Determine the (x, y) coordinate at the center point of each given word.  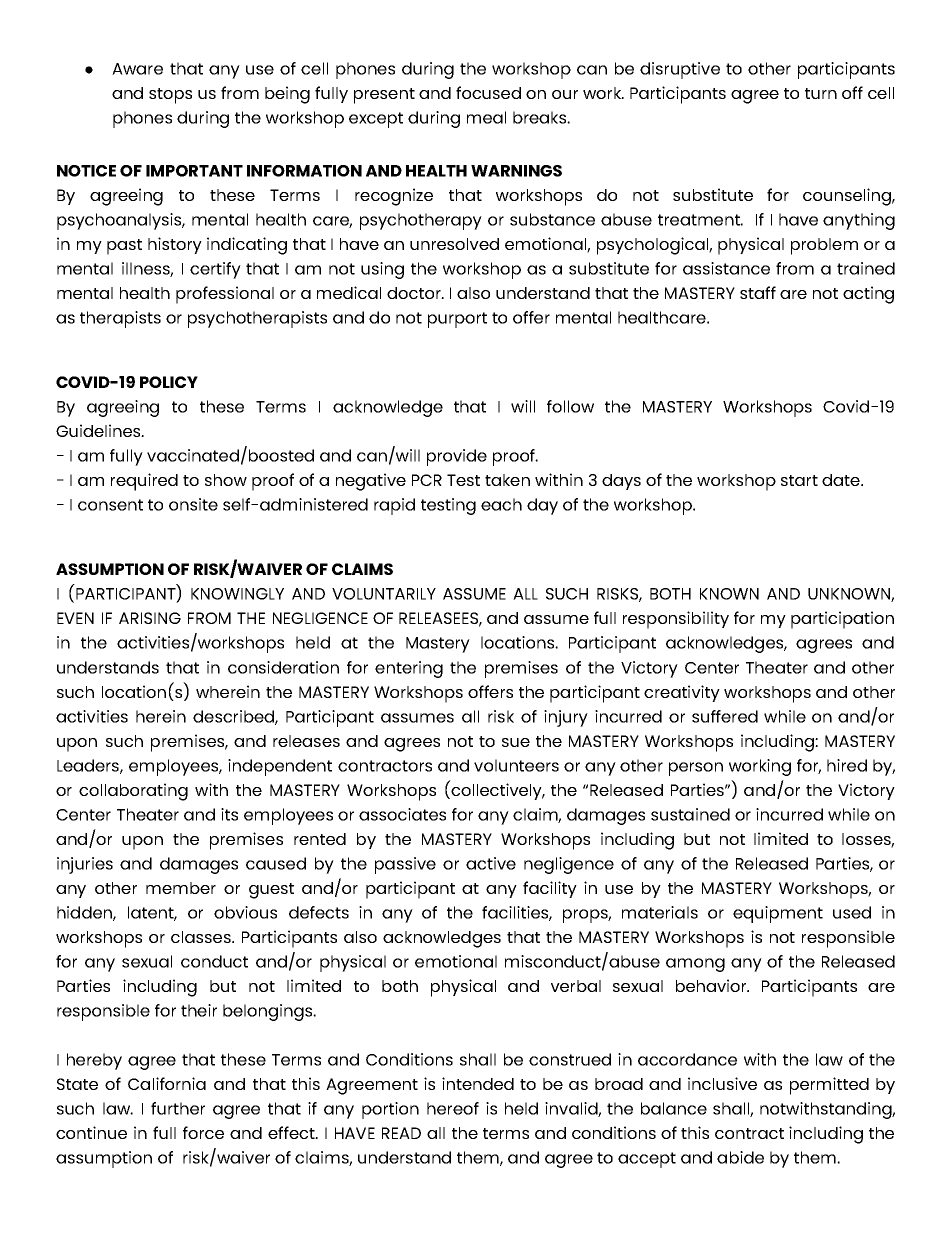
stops (170, 96)
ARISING (150, 618)
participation (842, 620)
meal (486, 117)
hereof (453, 1108)
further (178, 1108)
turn (821, 93)
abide (740, 1157)
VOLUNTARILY (384, 594)
